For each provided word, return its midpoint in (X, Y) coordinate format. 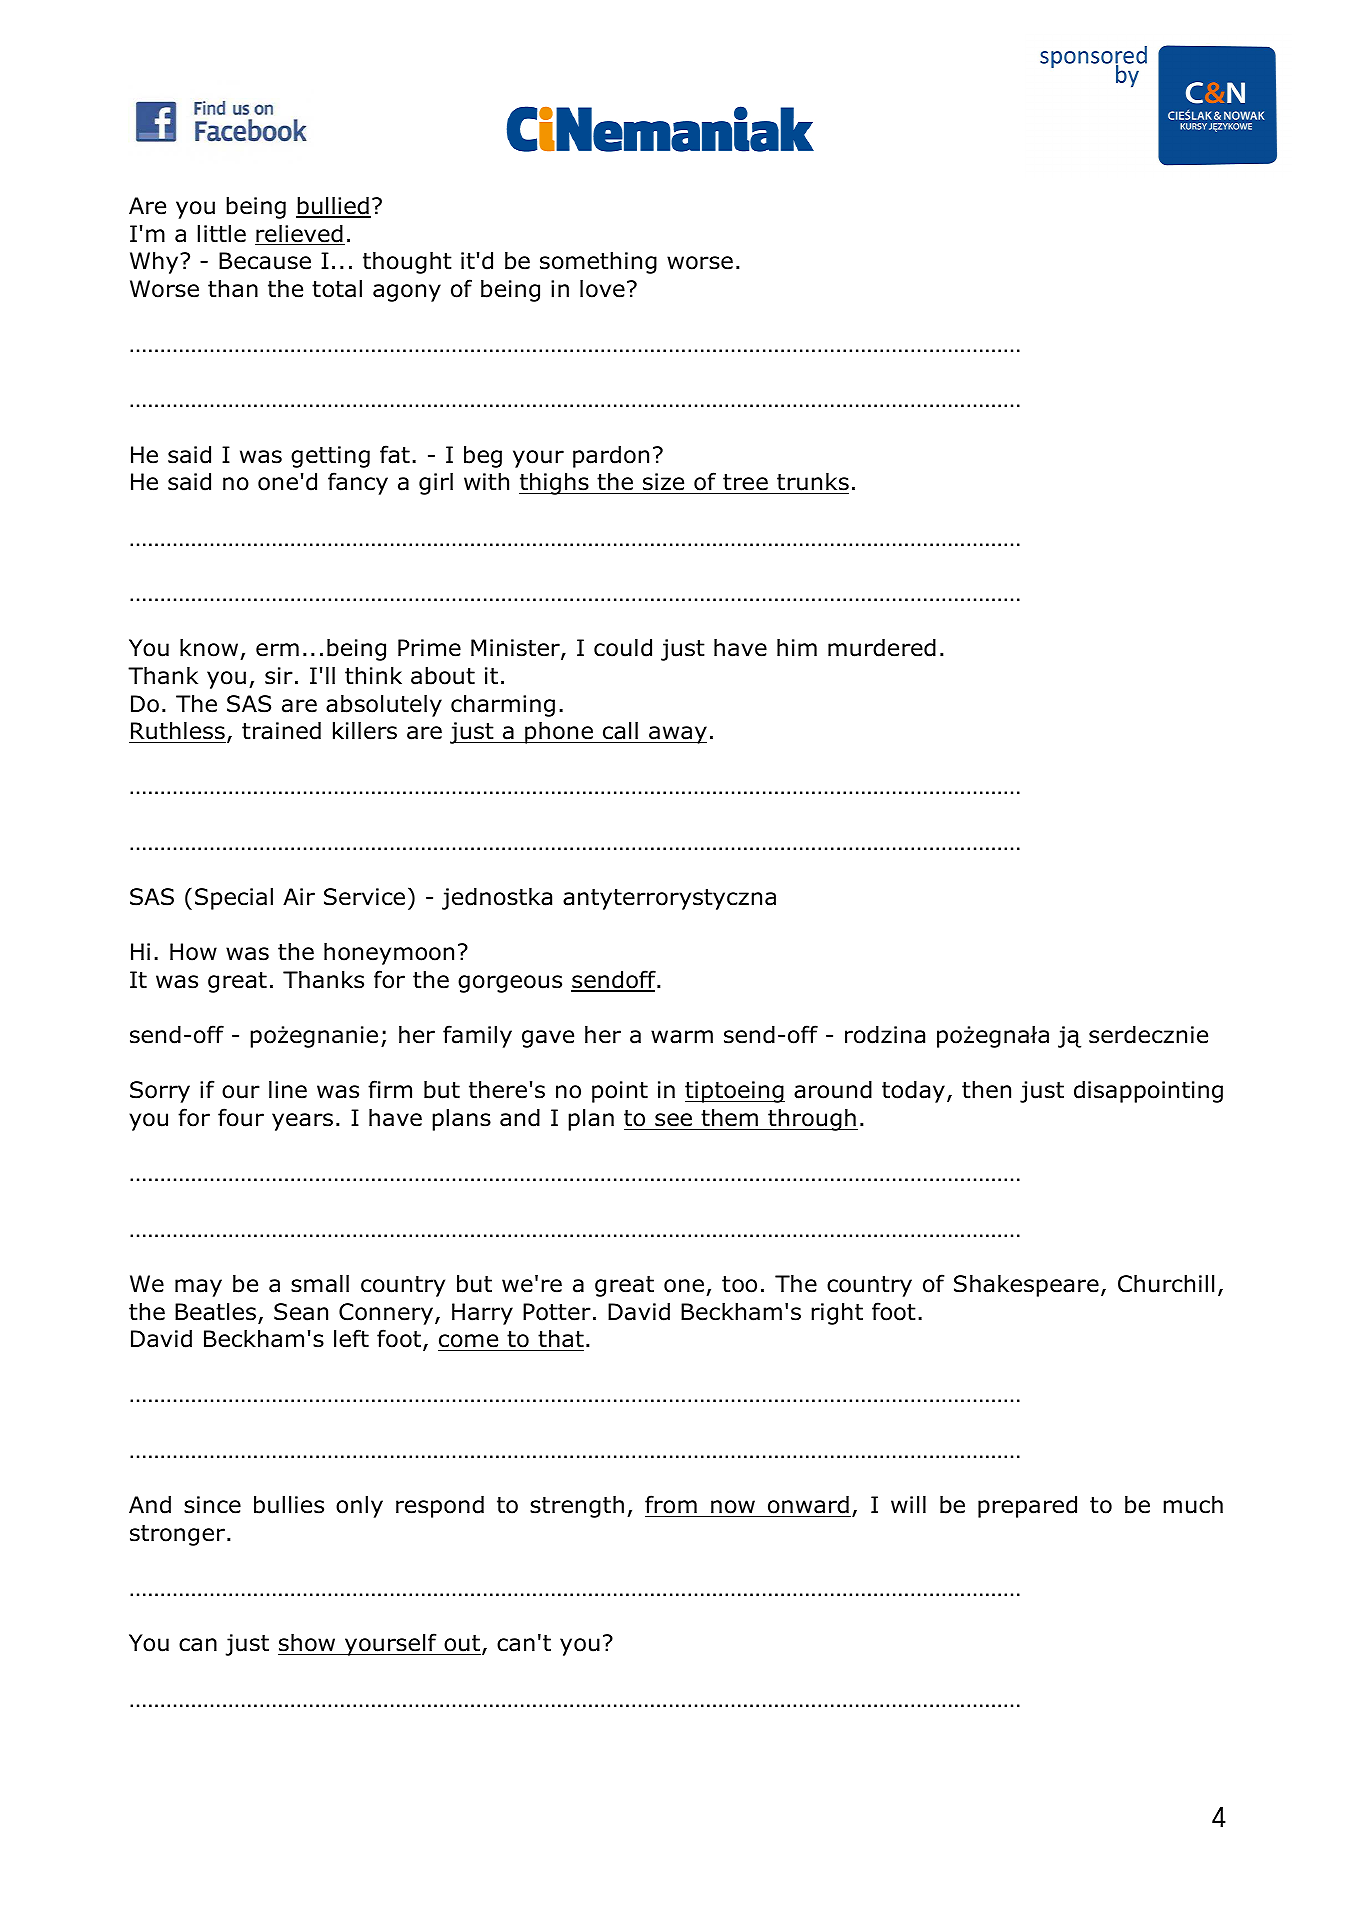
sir (279, 676)
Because (265, 261)
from (671, 1504)
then (986, 1089)
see (673, 1120)
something (598, 262)
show (308, 1644)
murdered (882, 647)
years (302, 1122)
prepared (1027, 1506)
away (677, 735)
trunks (813, 481)
